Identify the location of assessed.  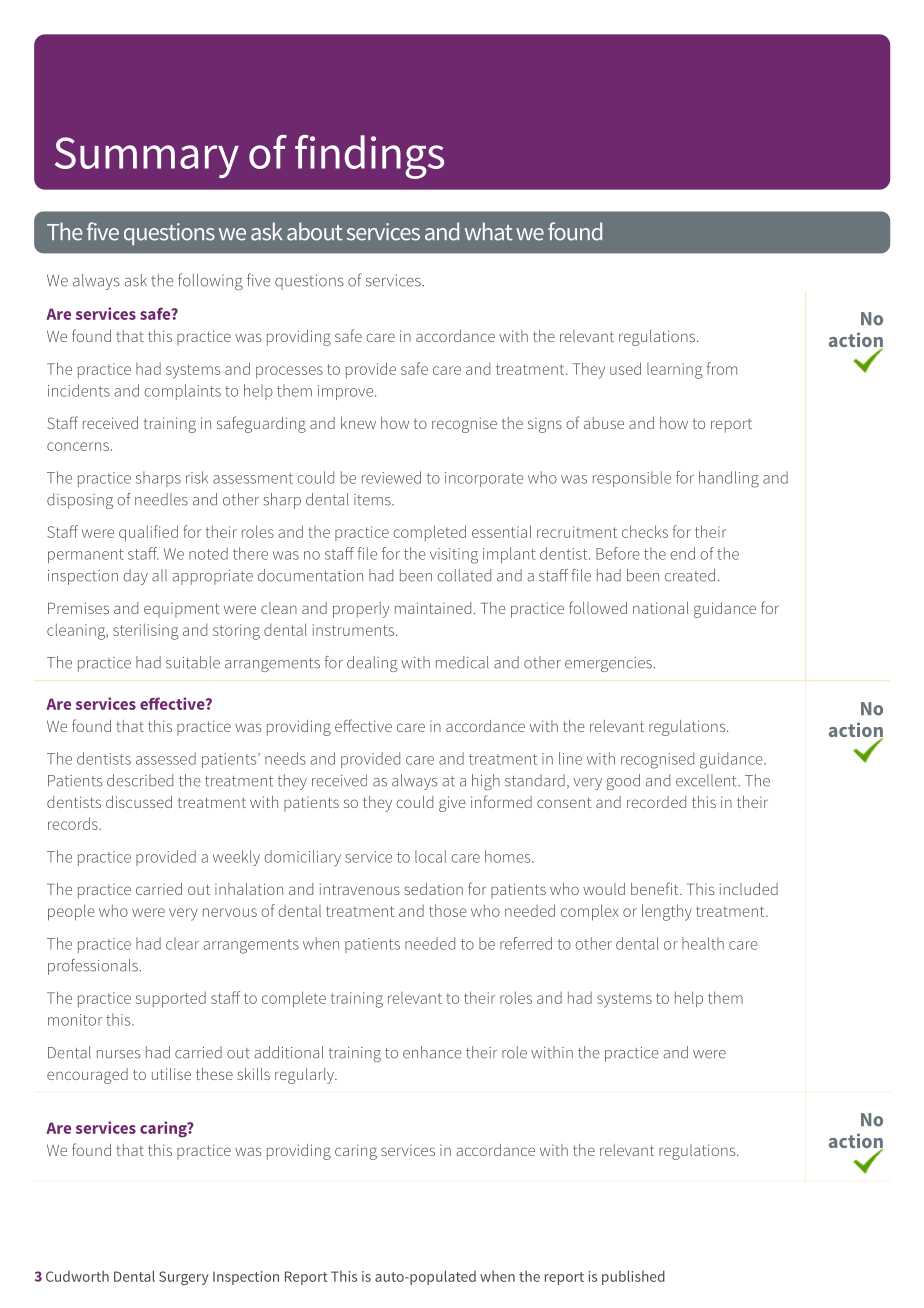
(166, 758).
